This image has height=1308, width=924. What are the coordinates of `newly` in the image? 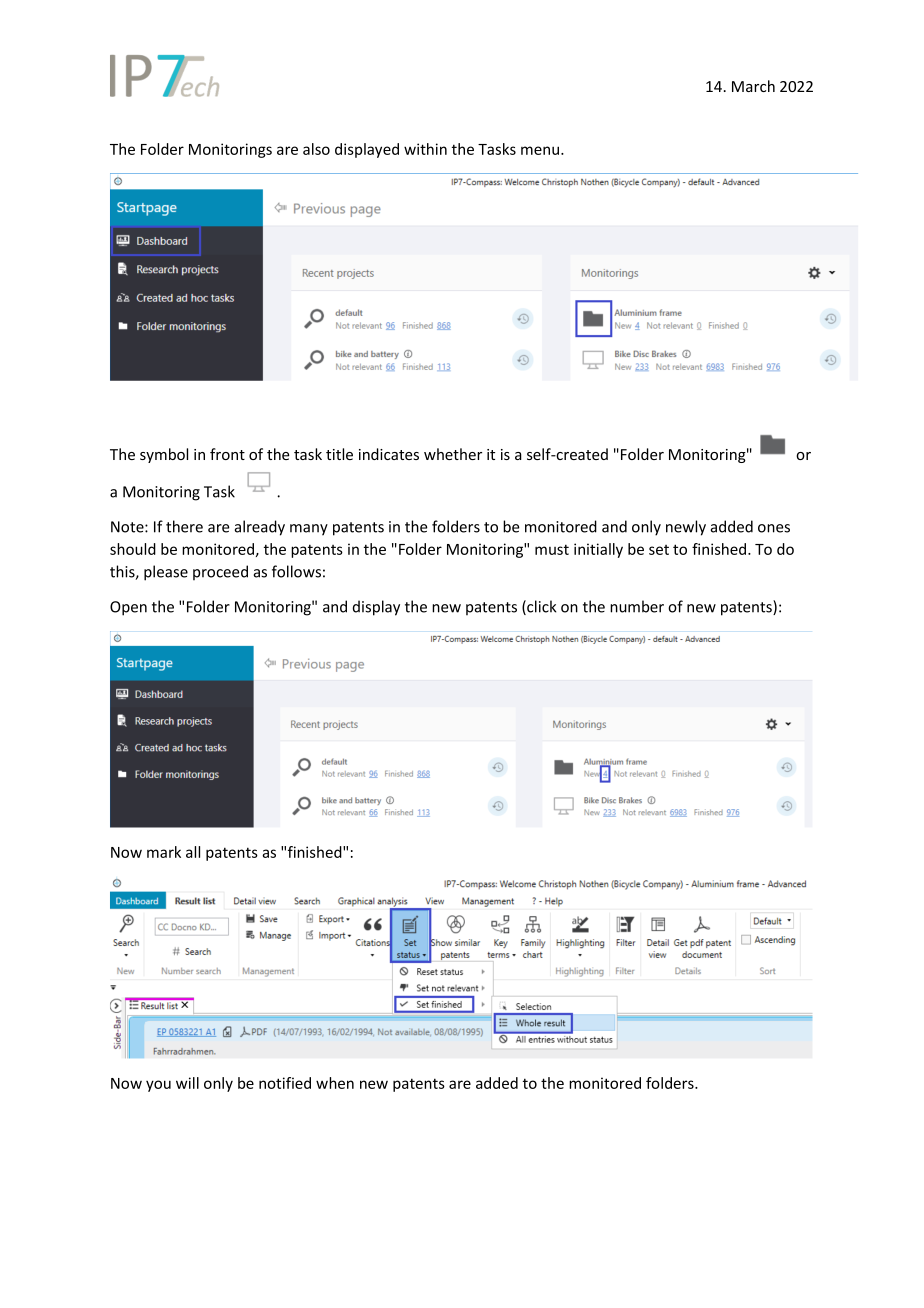 It's located at (686, 528).
